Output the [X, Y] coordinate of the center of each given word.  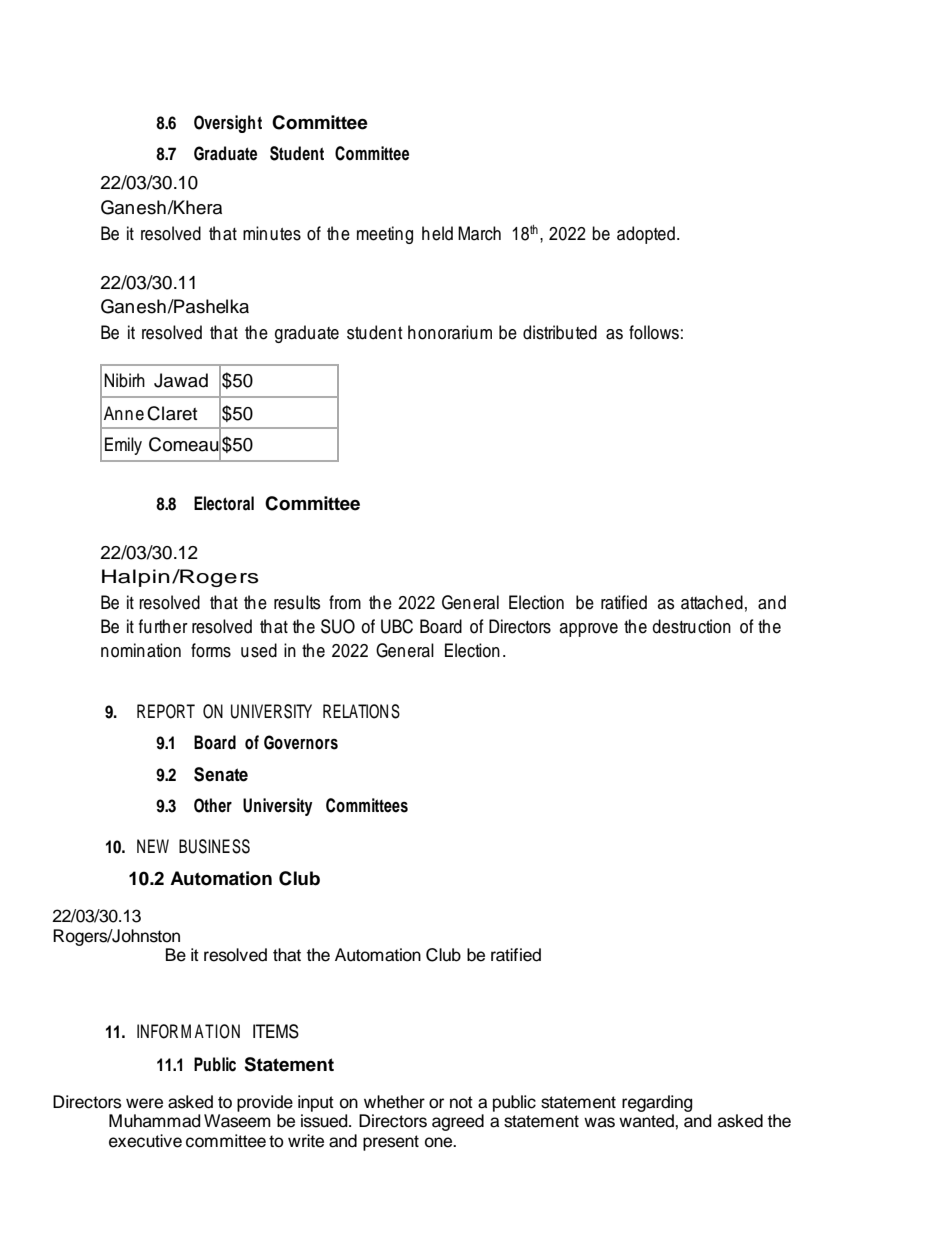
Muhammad [154, 1121]
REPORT [166, 711]
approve [589, 630]
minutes [272, 233]
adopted [646, 235]
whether [394, 1102]
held [437, 233]
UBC [397, 626]
